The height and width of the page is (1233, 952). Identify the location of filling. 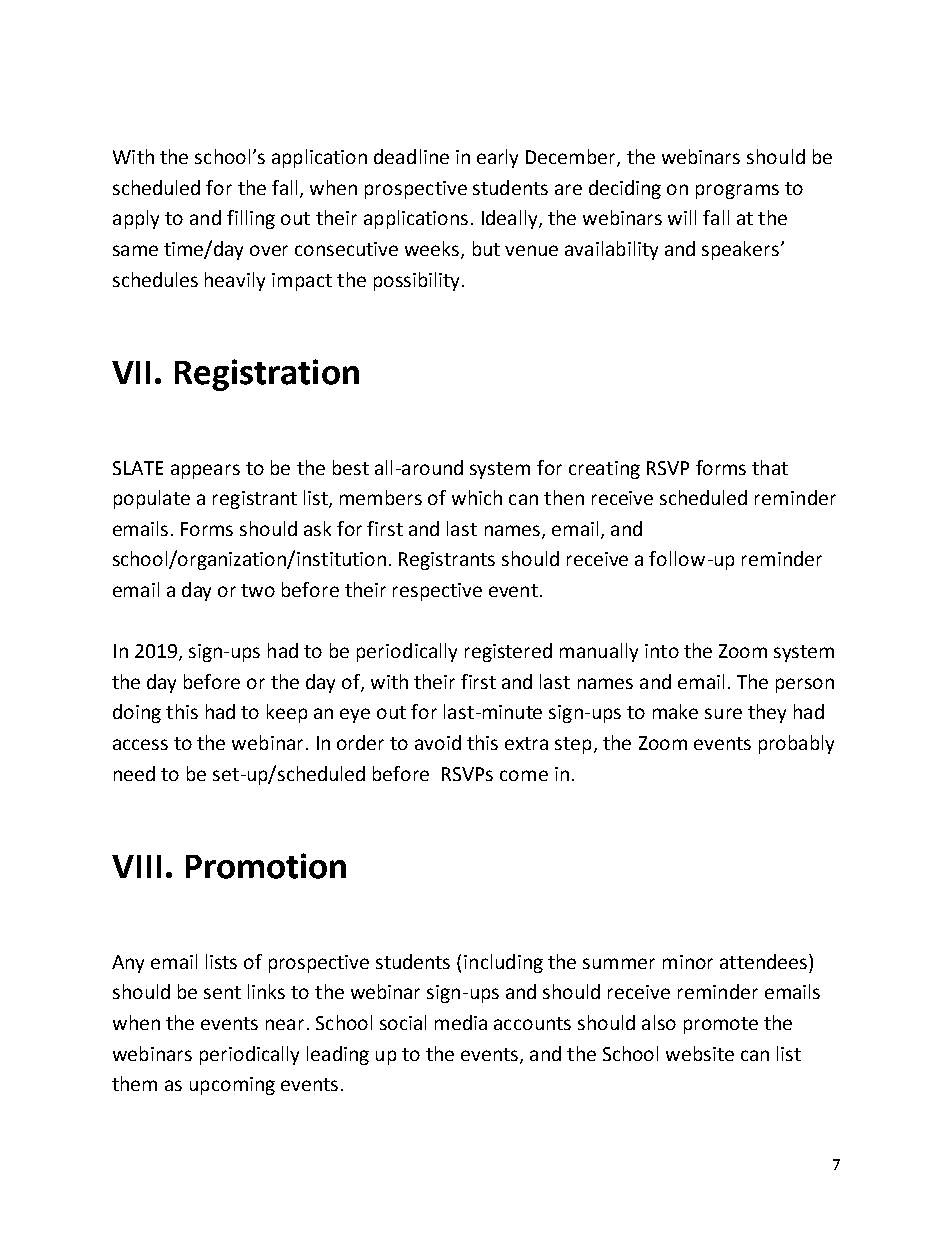
(251, 219).
